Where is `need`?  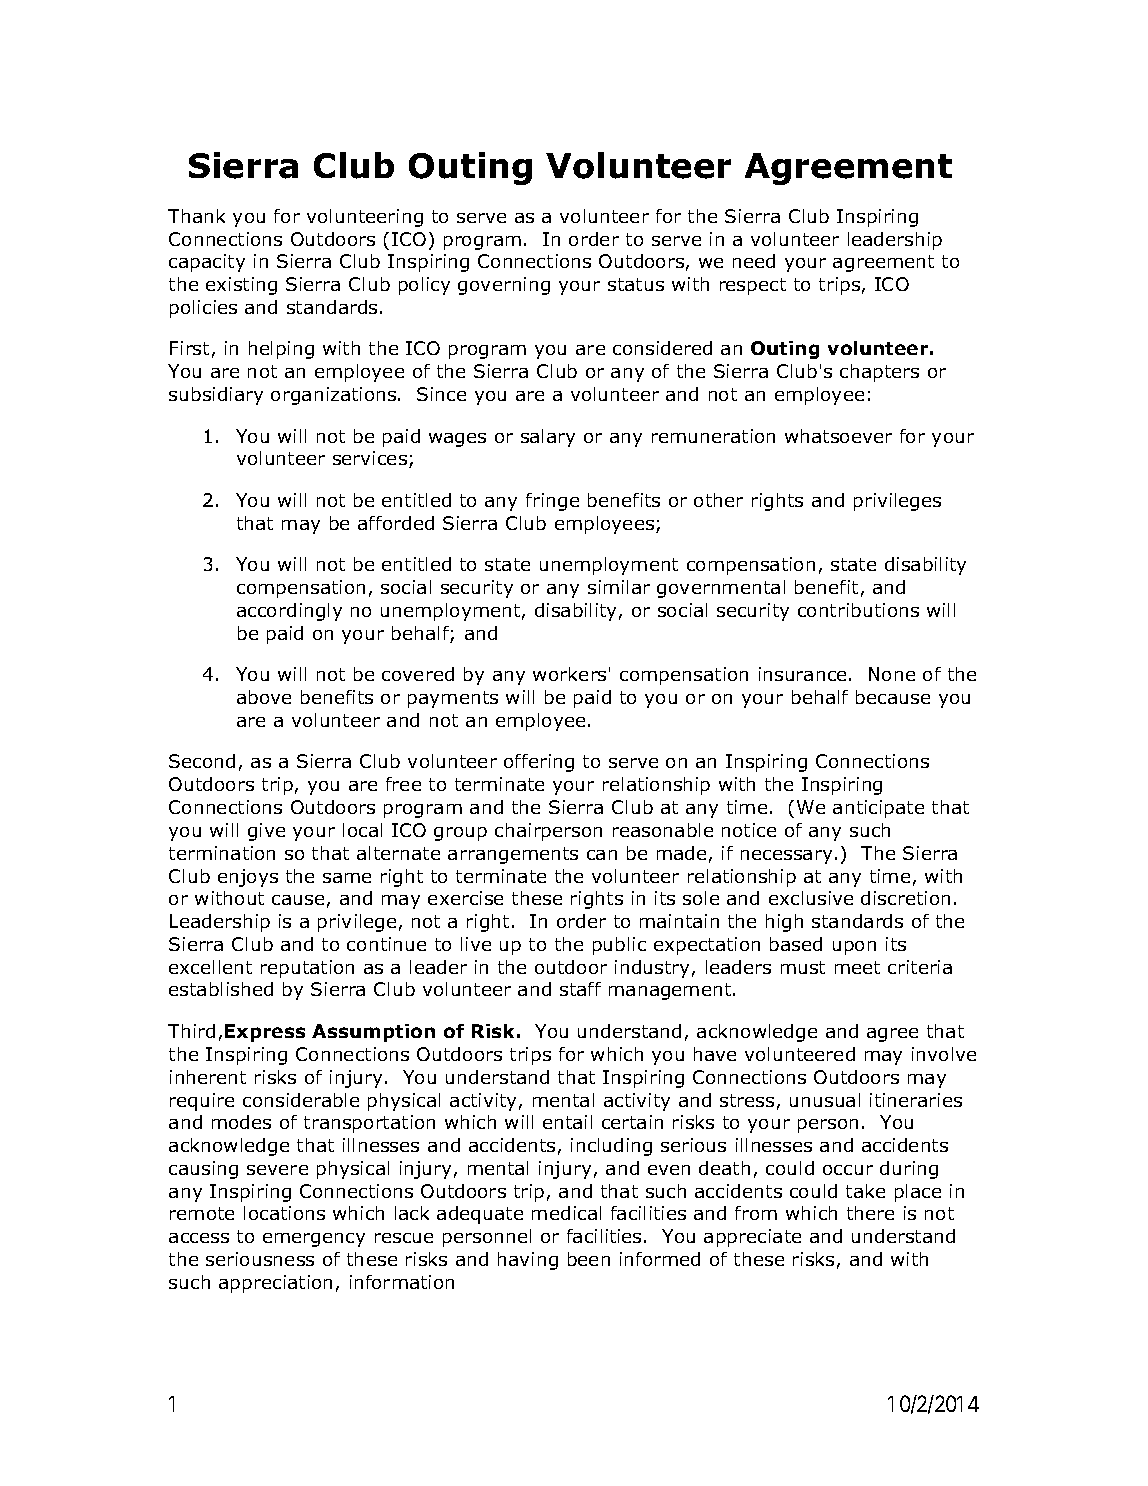
need is located at coordinates (754, 261).
